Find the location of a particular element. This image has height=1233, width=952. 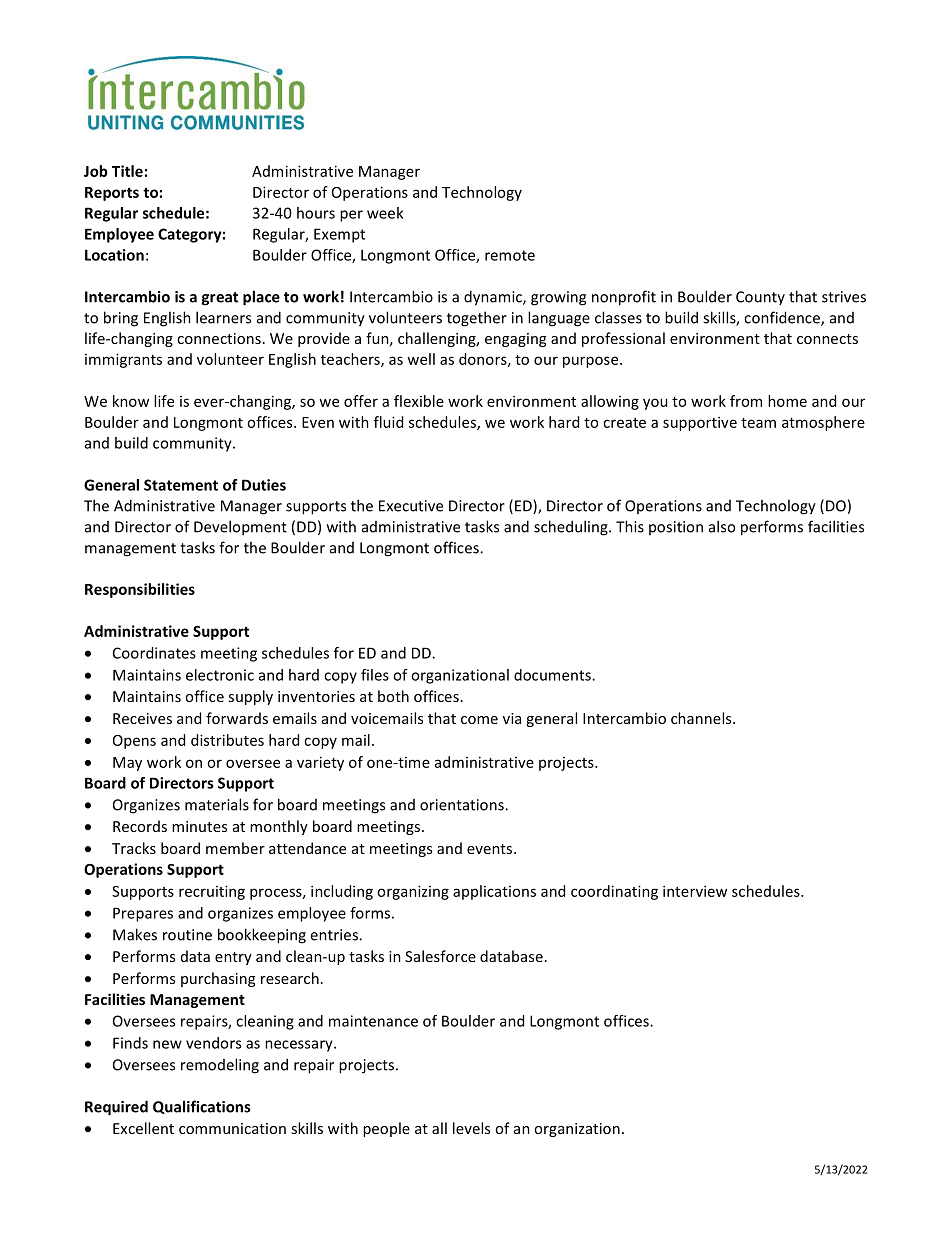

interview is located at coordinates (695, 891).
